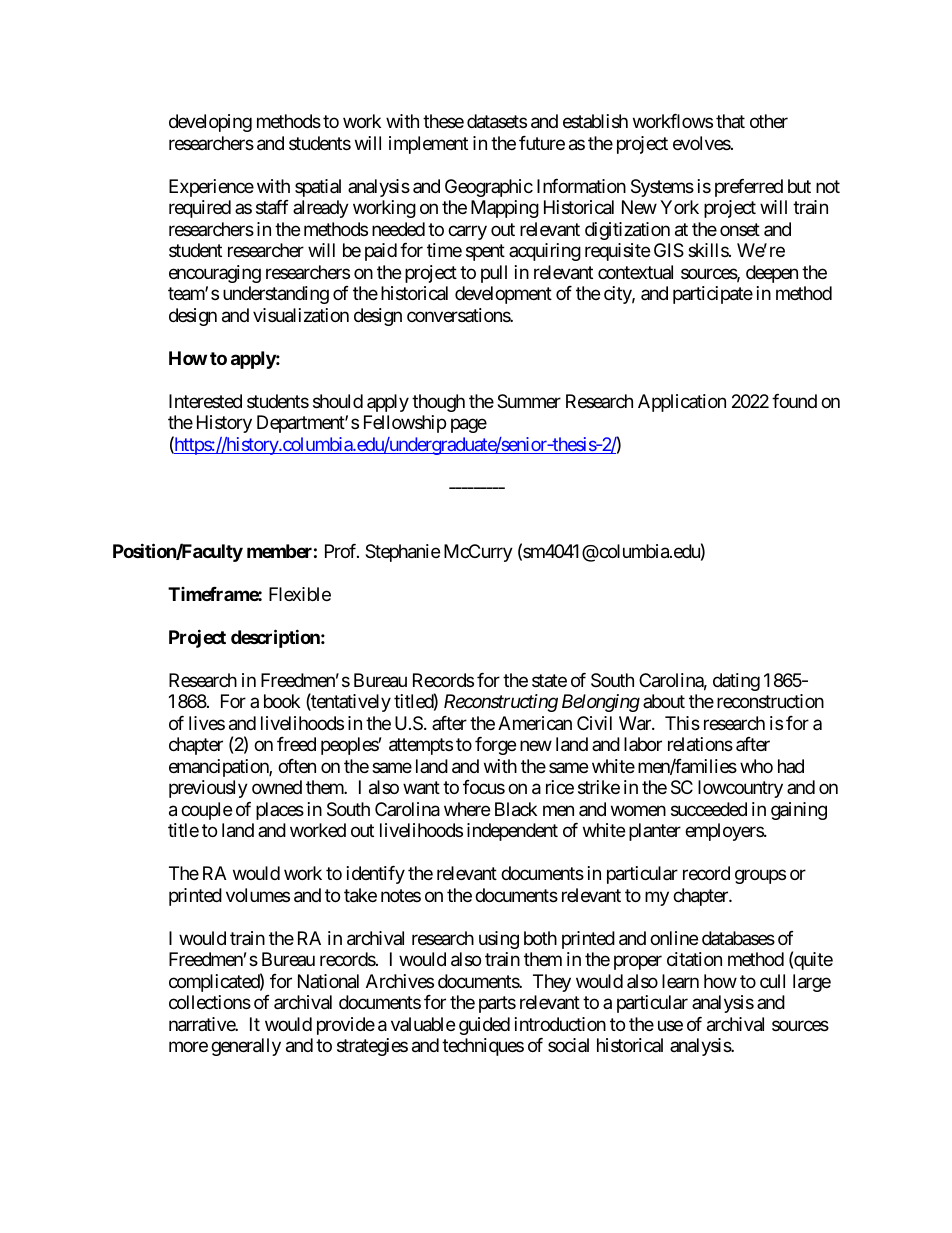 The width and height of the page is (952, 1233). What do you see at coordinates (730, 121) in the page?
I see `that` at bounding box center [730, 121].
